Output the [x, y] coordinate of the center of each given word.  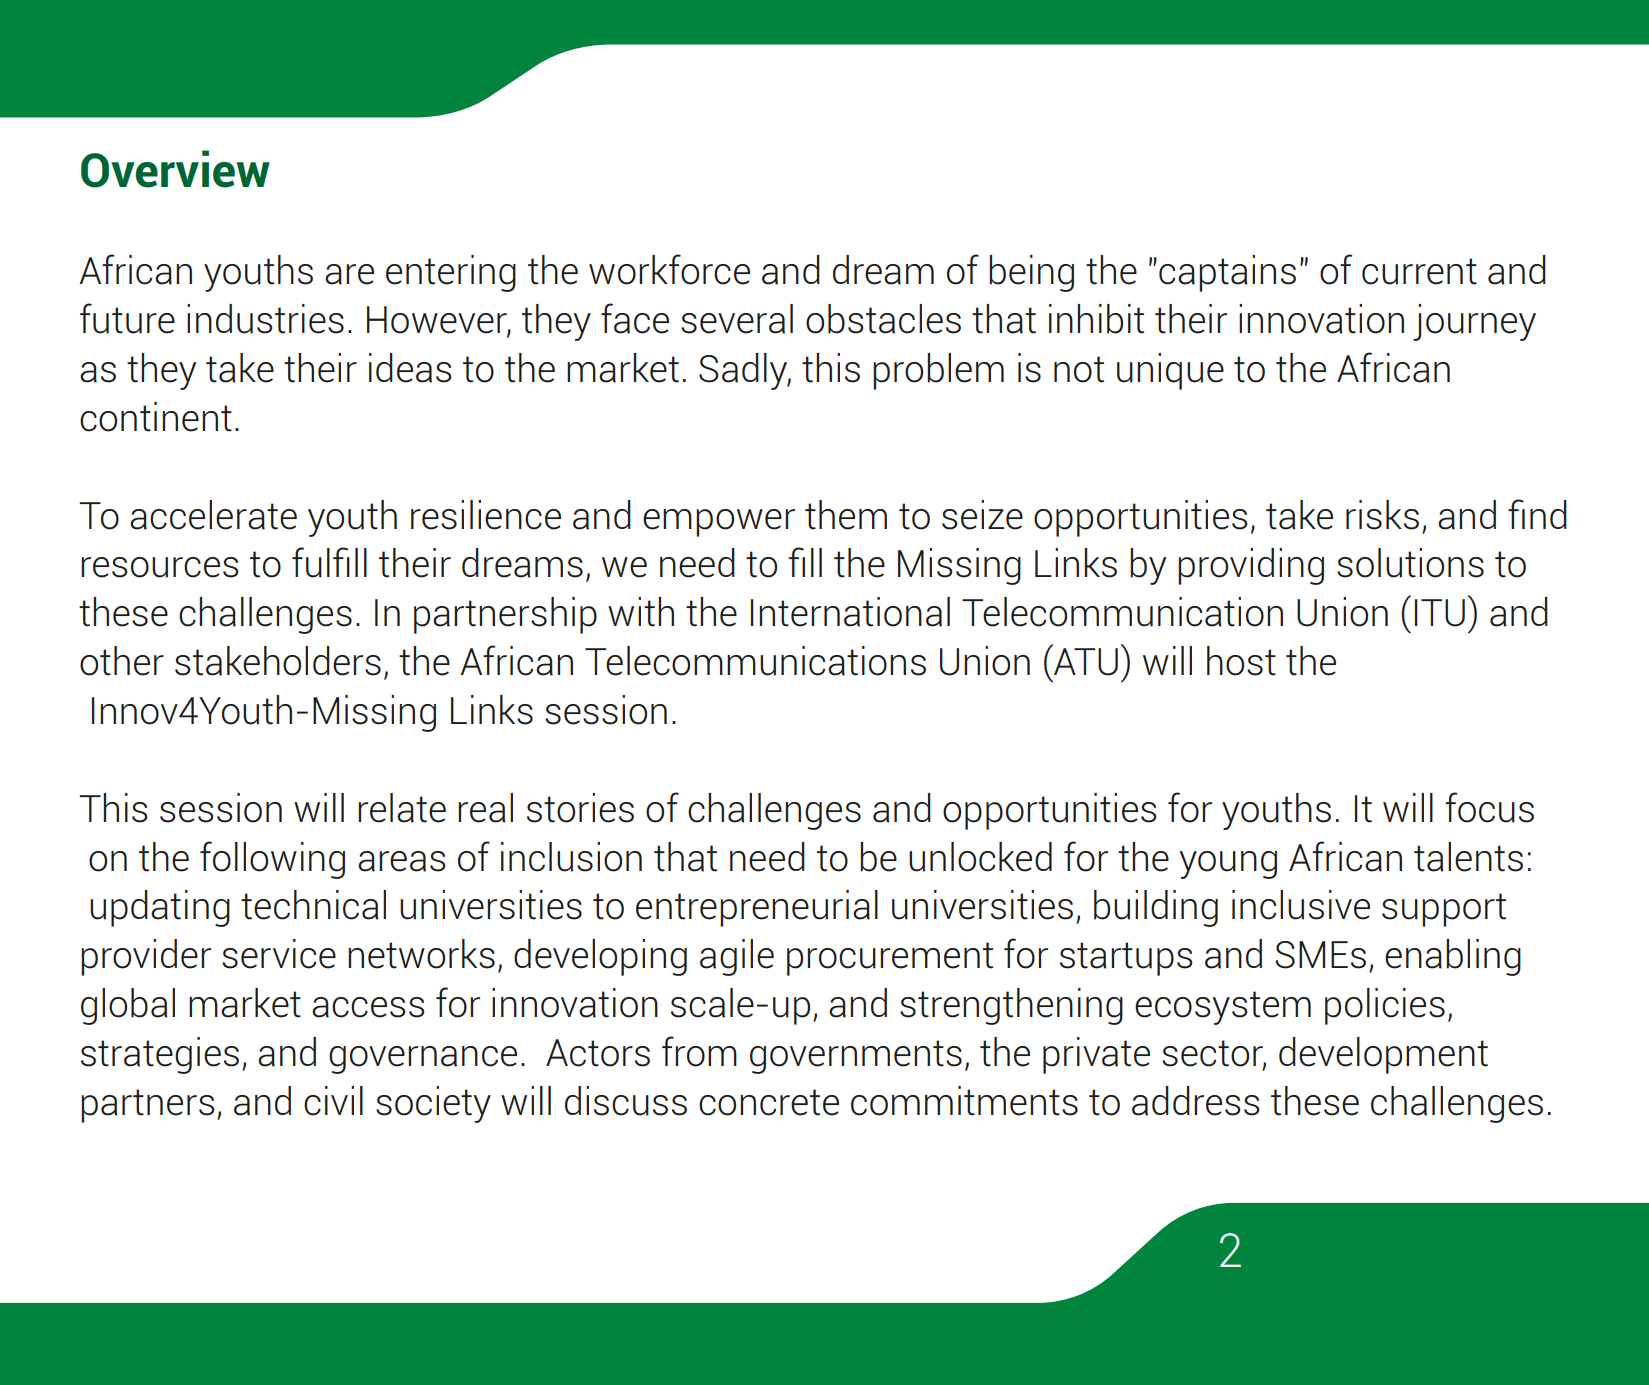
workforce [669, 269]
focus [1489, 807]
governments [856, 1057]
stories [580, 808]
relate [402, 808]
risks [1382, 515]
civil [333, 1101]
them [846, 515]
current [1419, 271]
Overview [175, 169]
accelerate [213, 515]
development [1383, 1055]
